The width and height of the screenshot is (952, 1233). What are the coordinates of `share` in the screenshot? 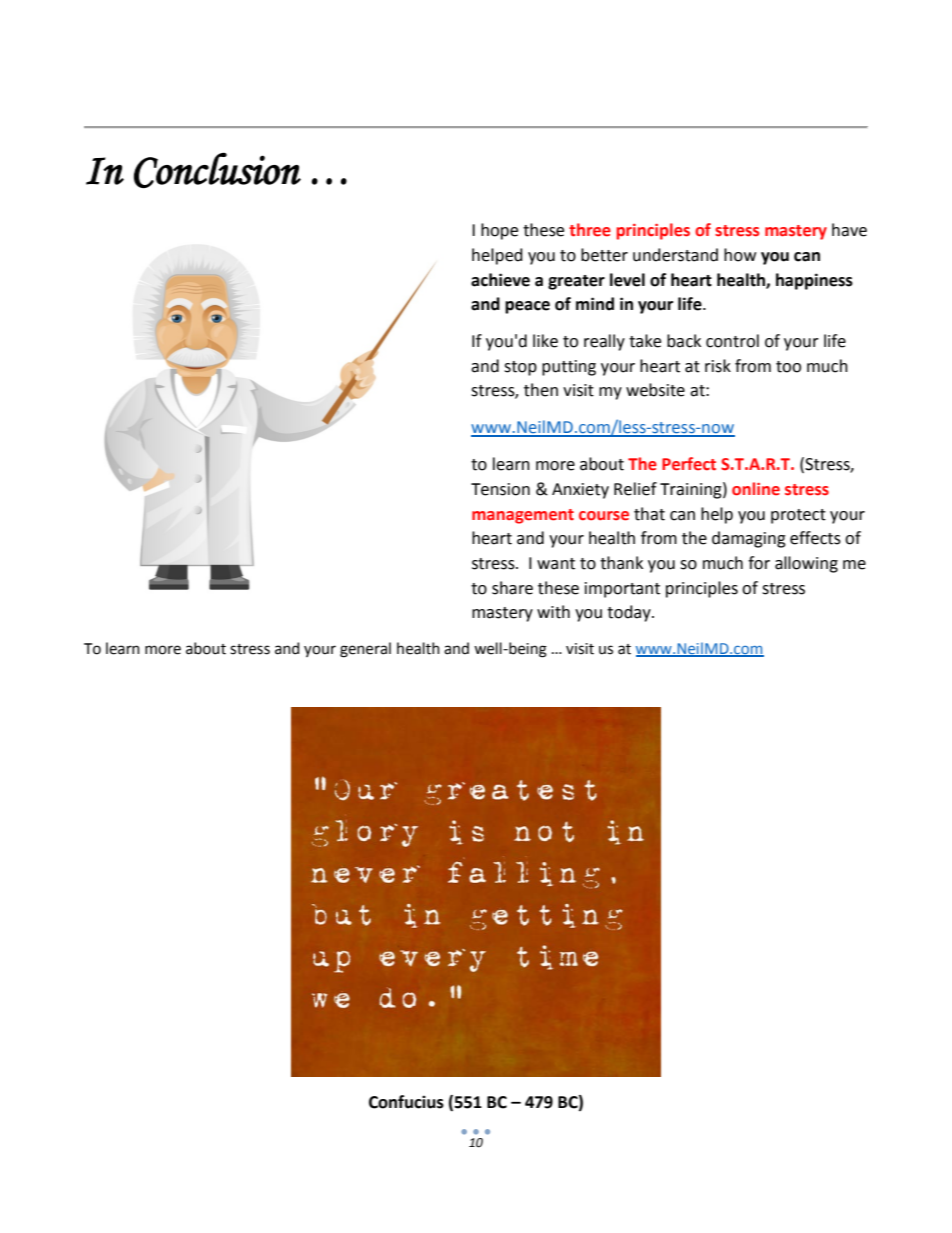 It's located at (512, 588).
